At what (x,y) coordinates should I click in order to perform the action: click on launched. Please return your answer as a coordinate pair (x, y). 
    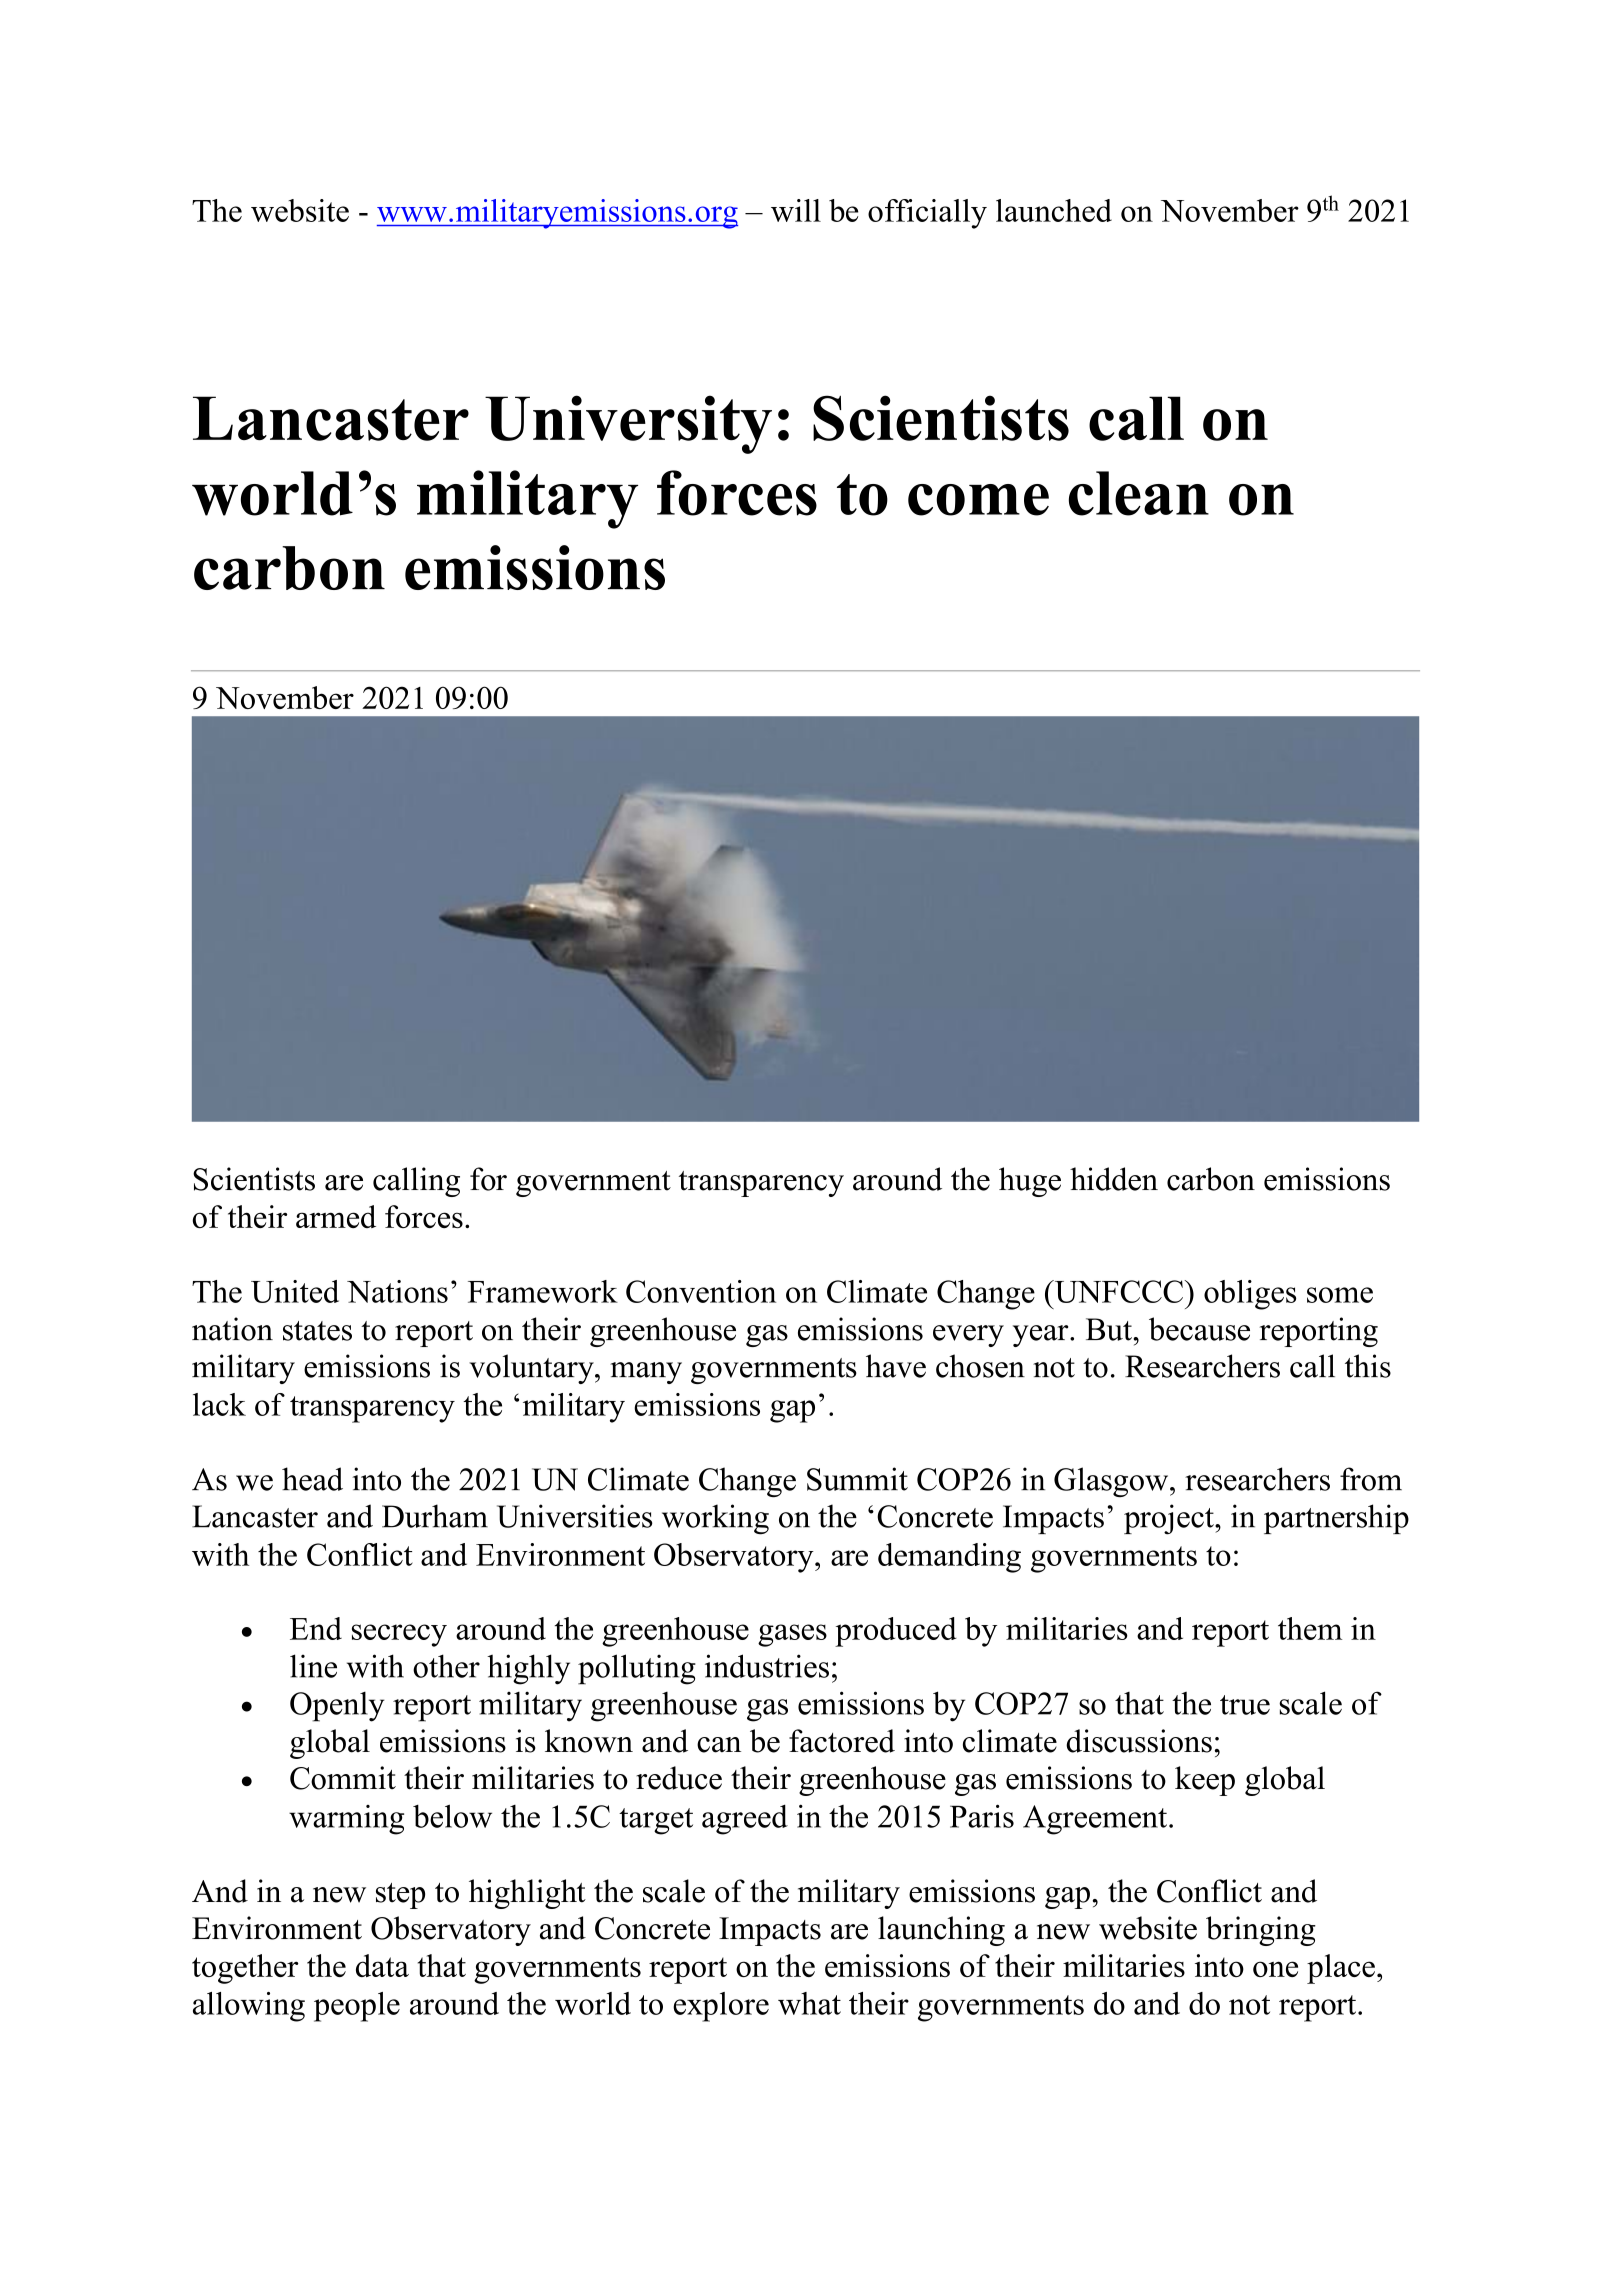
    Looking at the image, I should click on (1054, 210).
